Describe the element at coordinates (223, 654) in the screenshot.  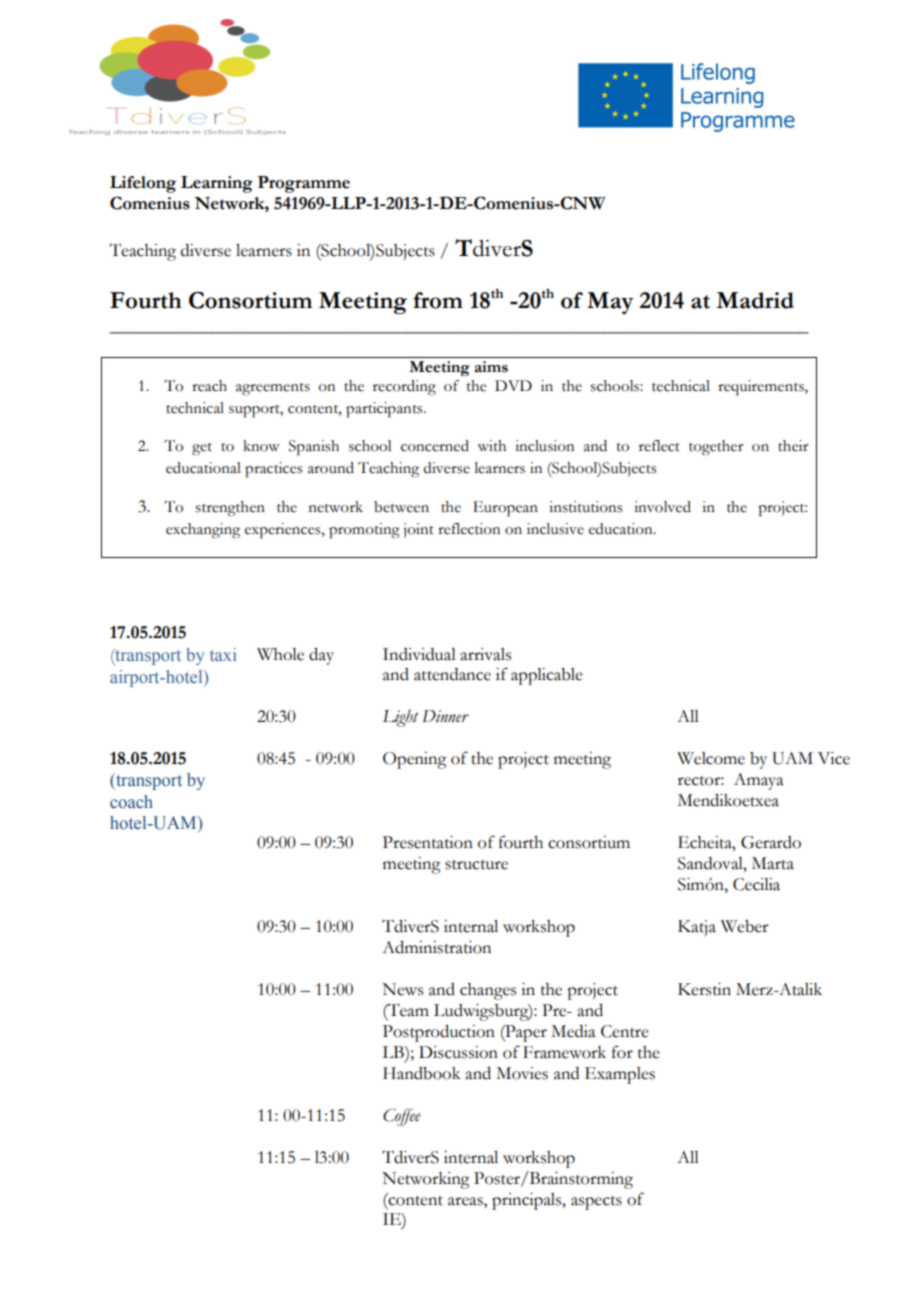
I see `taxi` at that location.
